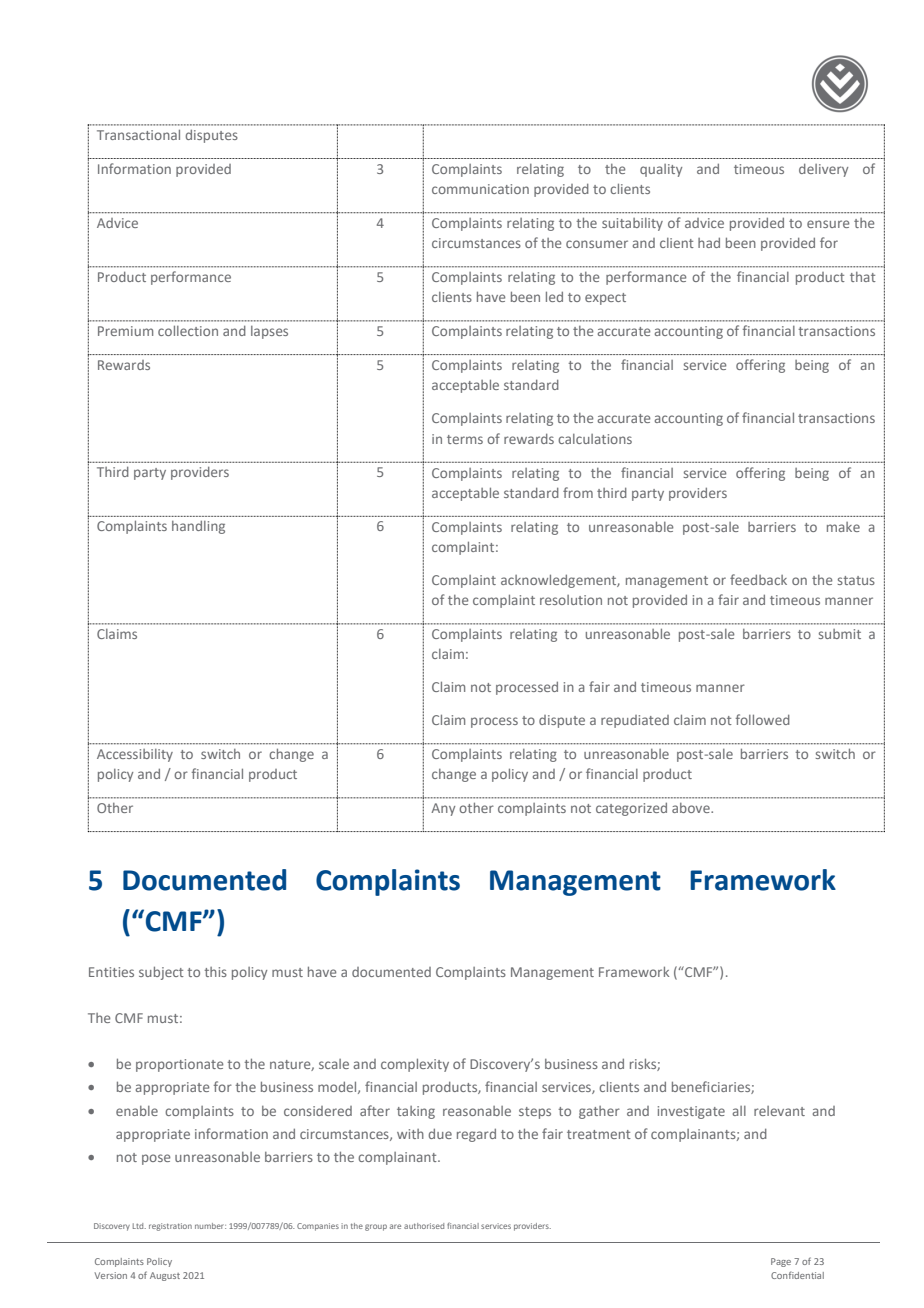  What do you see at coordinates (443, 809) in the screenshot?
I see `Any` at bounding box center [443, 809].
